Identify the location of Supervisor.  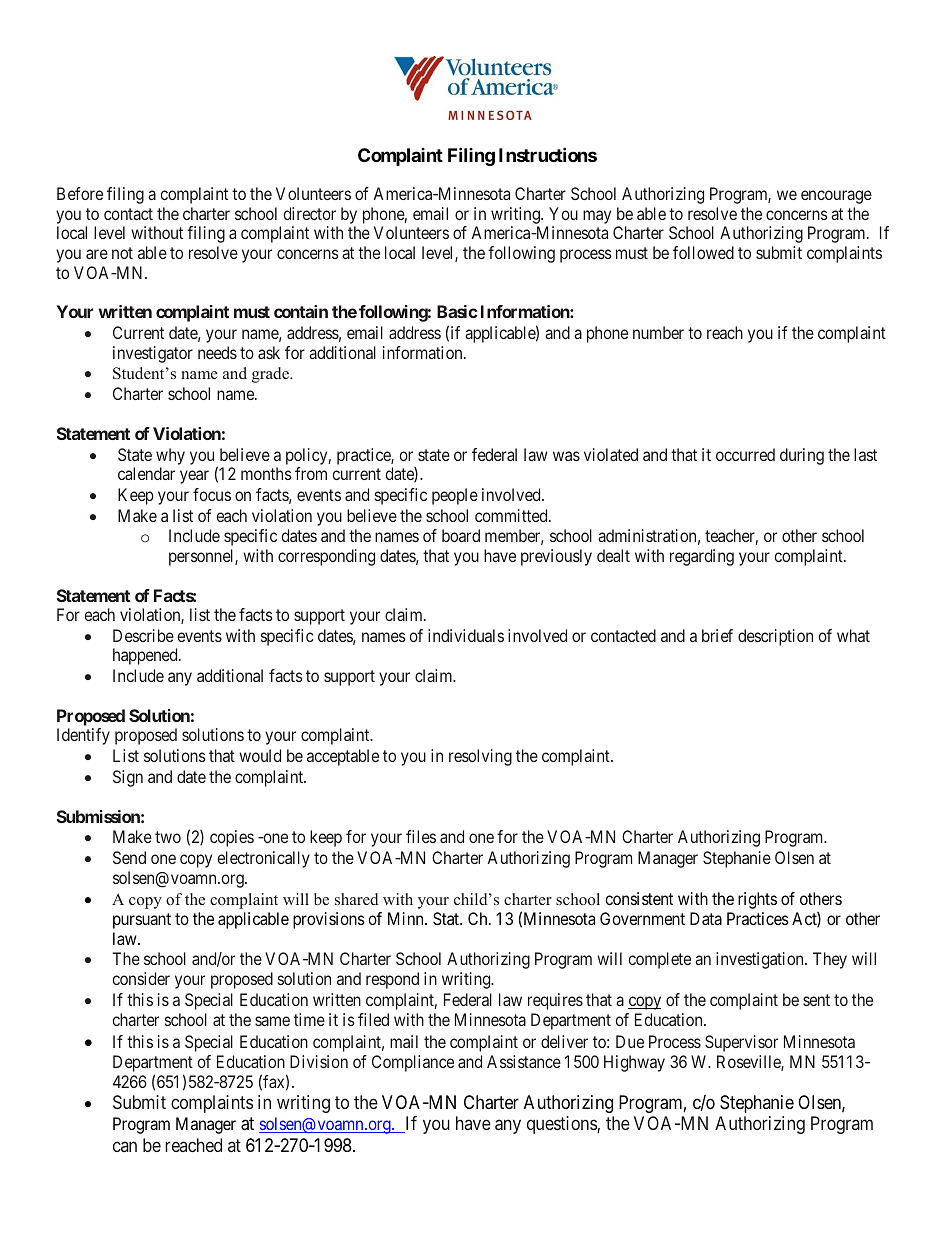
(741, 1043).
